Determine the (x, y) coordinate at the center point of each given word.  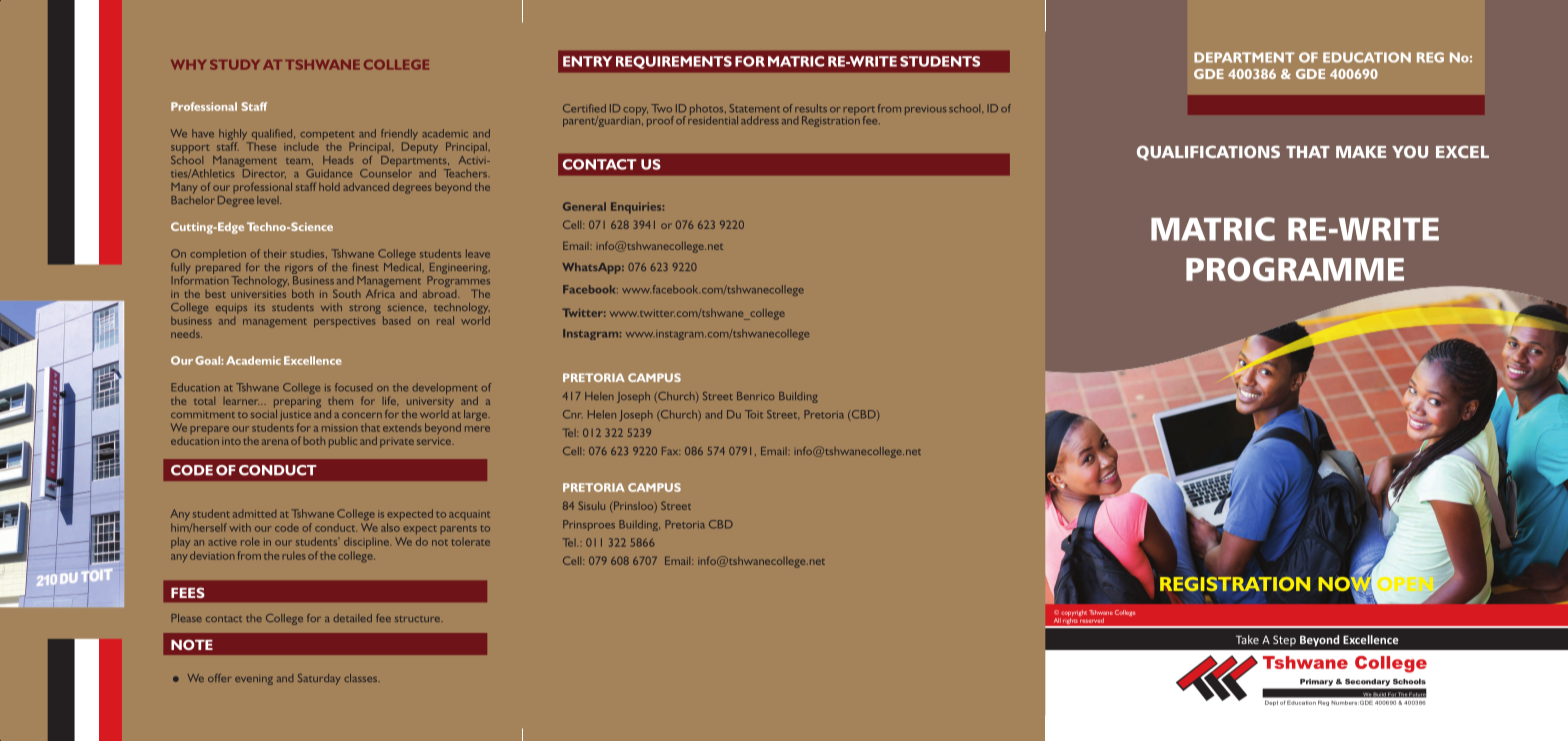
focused (353, 387)
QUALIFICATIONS (1208, 152)
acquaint (469, 515)
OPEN (1406, 585)
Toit (754, 414)
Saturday (319, 679)
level (269, 200)
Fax (671, 451)
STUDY (235, 65)
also (390, 527)
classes (362, 678)
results (811, 108)
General (584, 206)
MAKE (1361, 152)
